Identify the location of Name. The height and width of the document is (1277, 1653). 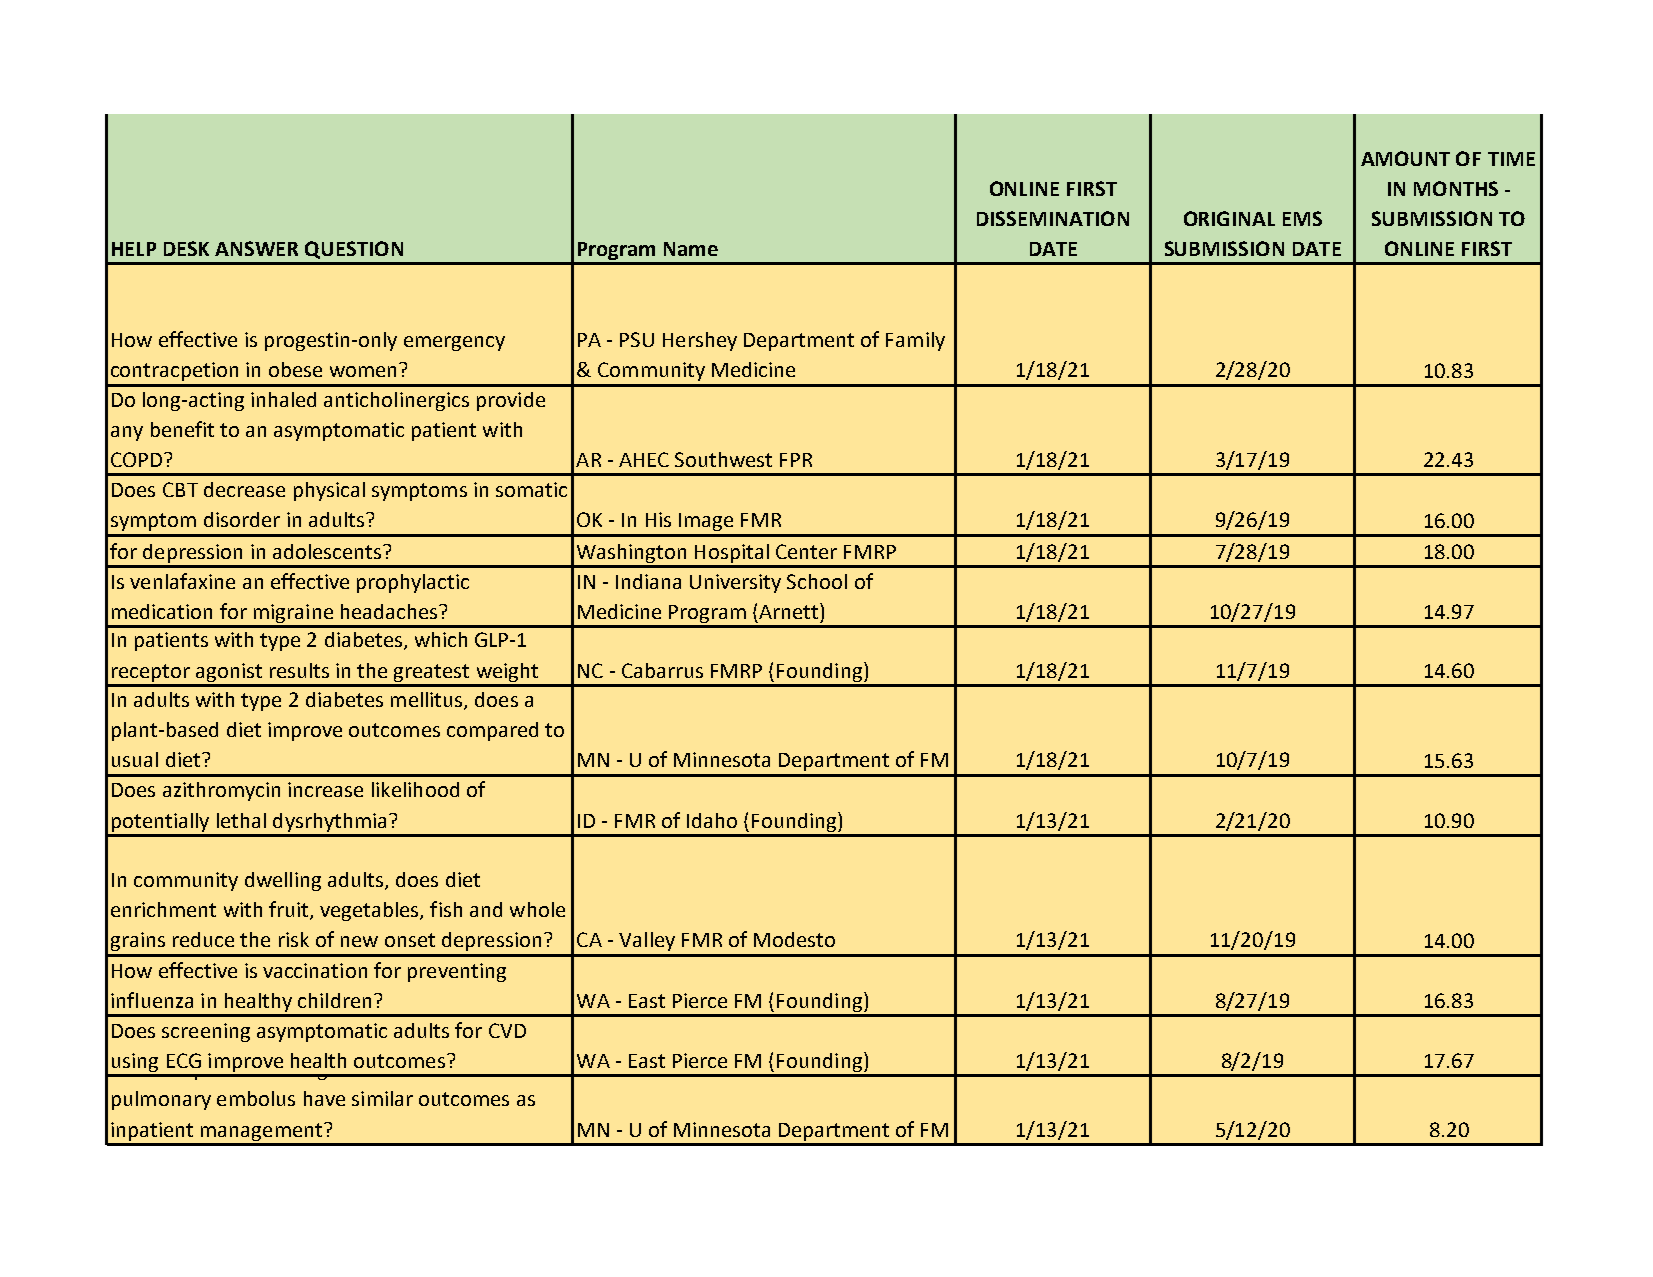
(691, 249).
